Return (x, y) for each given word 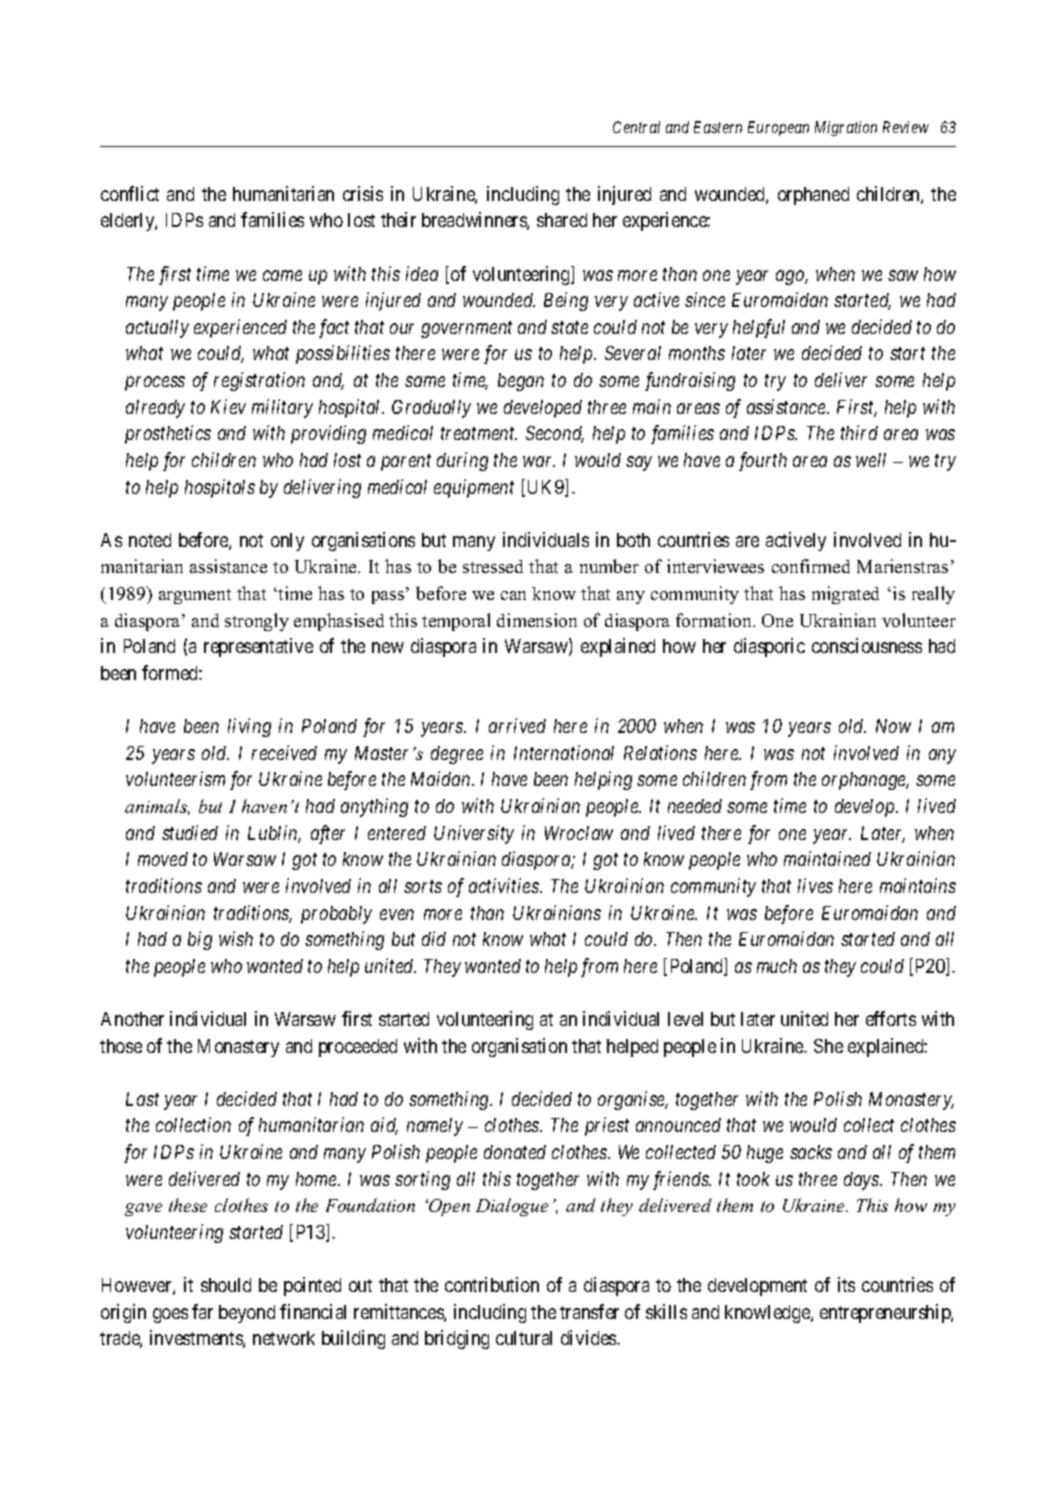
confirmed (811, 566)
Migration (846, 128)
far (202, 1311)
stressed (493, 566)
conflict (130, 193)
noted (150, 540)
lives (815, 885)
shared (562, 220)
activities (505, 885)
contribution (492, 1284)
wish (236, 938)
